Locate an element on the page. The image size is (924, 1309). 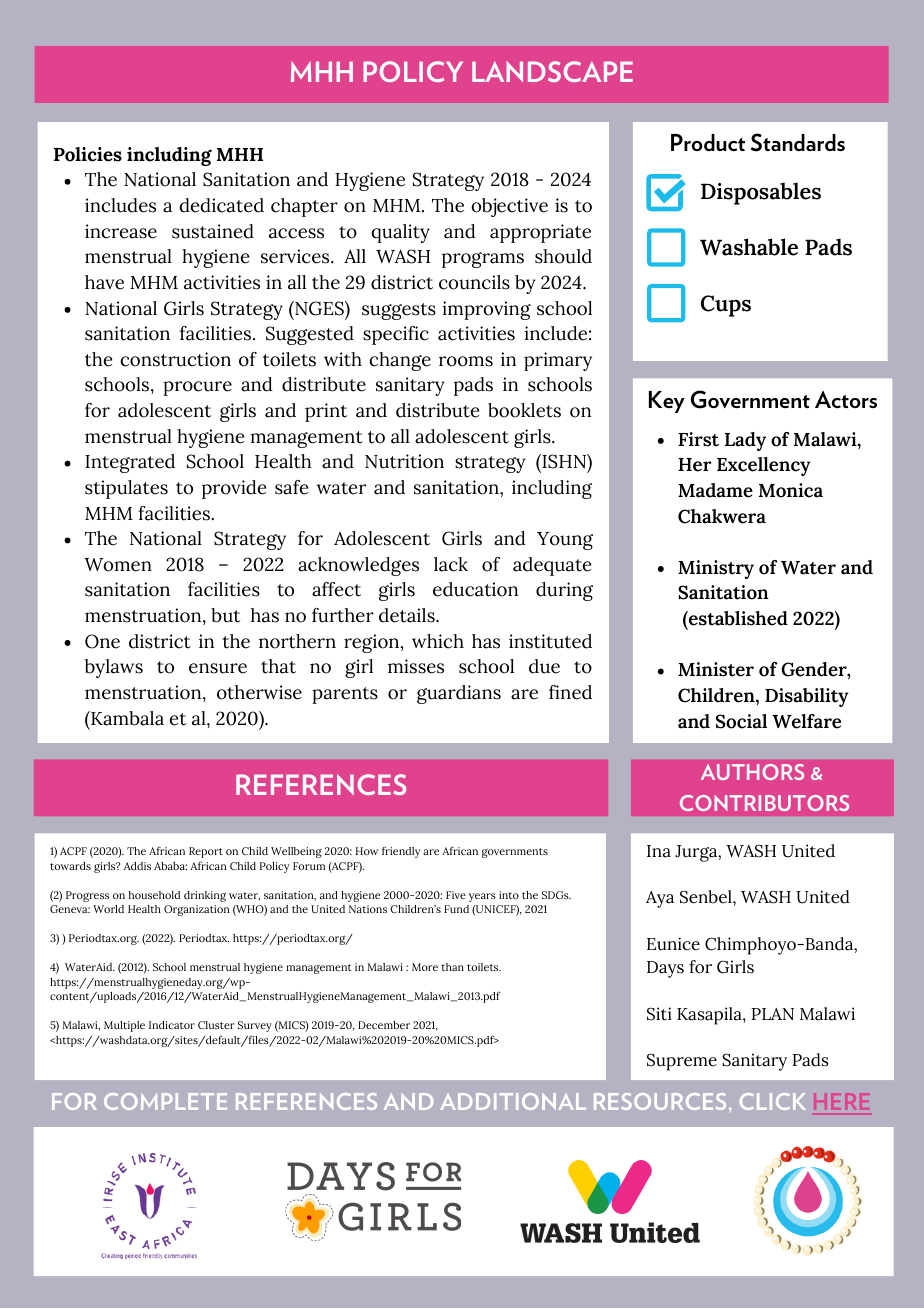
Product is located at coordinates (708, 142).
